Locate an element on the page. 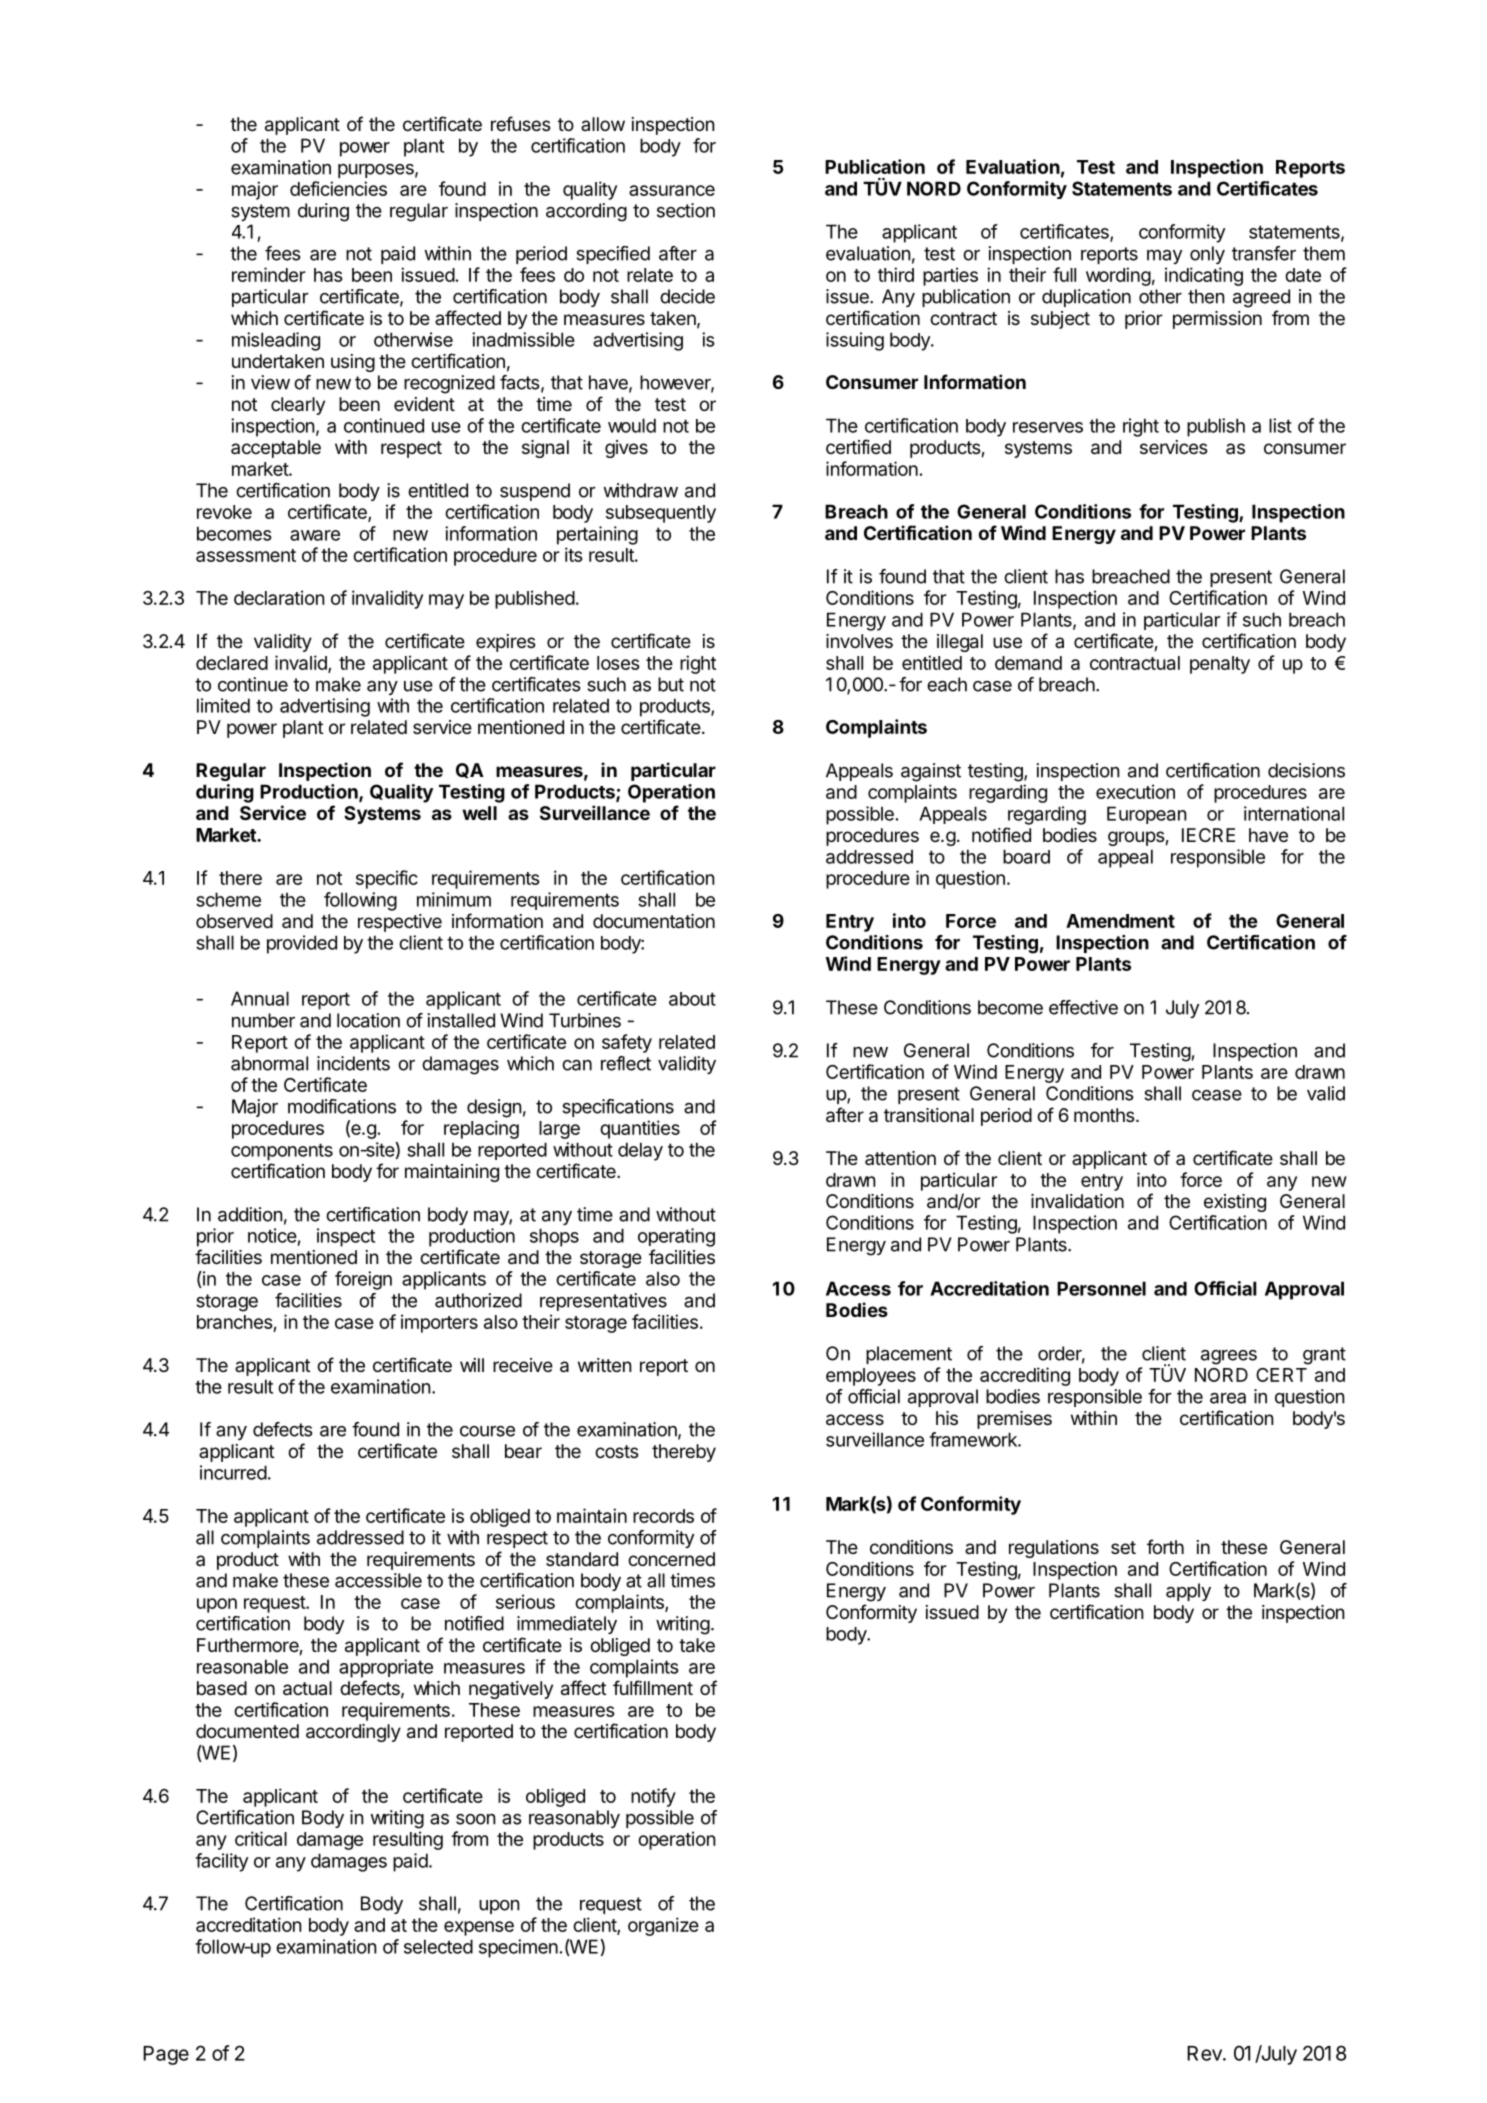 The image size is (1487, 2103). area is located at coordinates (1228, 1398).
